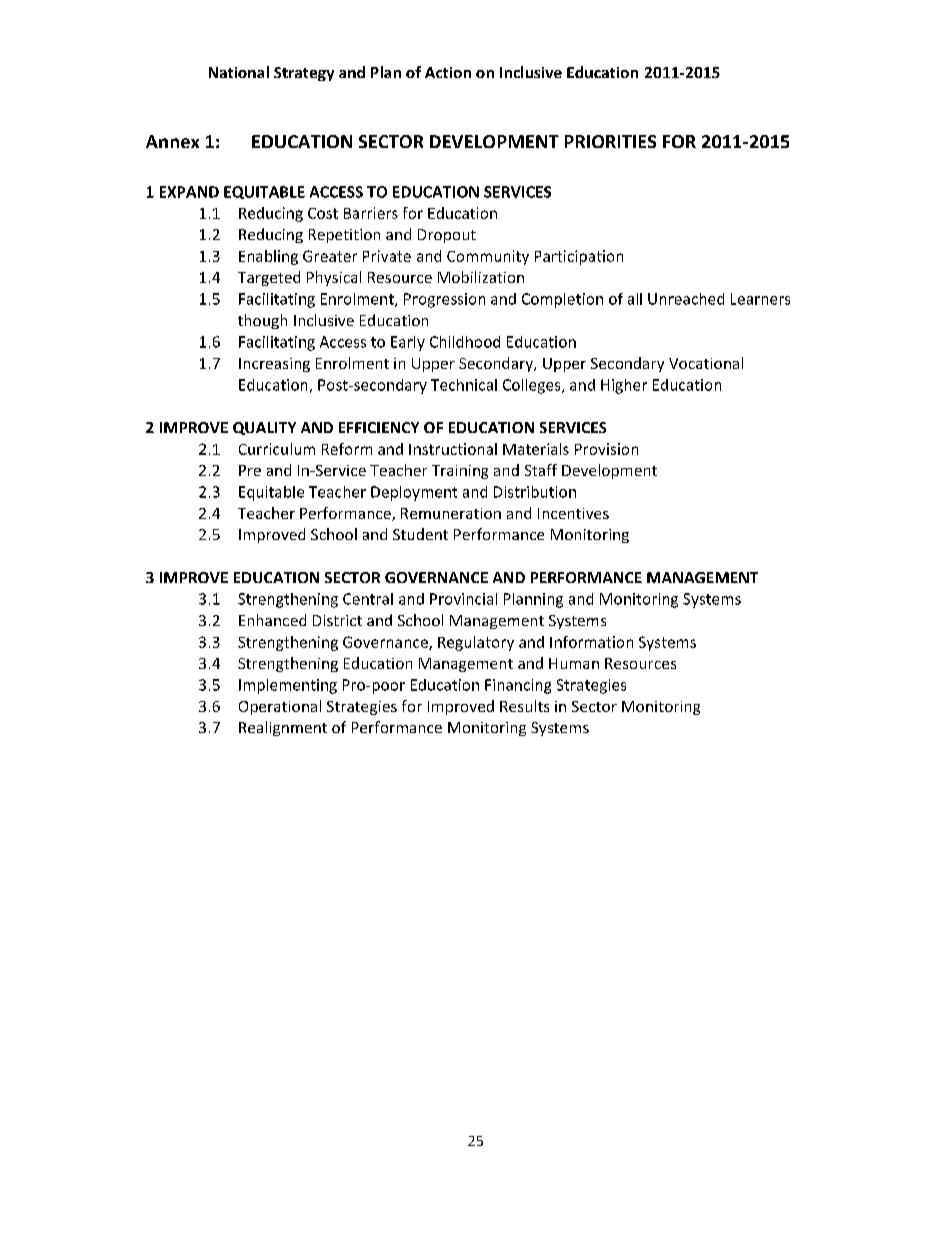  Describe the element at coordinates (610, 141) in the screenshot. I see `PRIORITIES` at that location.
